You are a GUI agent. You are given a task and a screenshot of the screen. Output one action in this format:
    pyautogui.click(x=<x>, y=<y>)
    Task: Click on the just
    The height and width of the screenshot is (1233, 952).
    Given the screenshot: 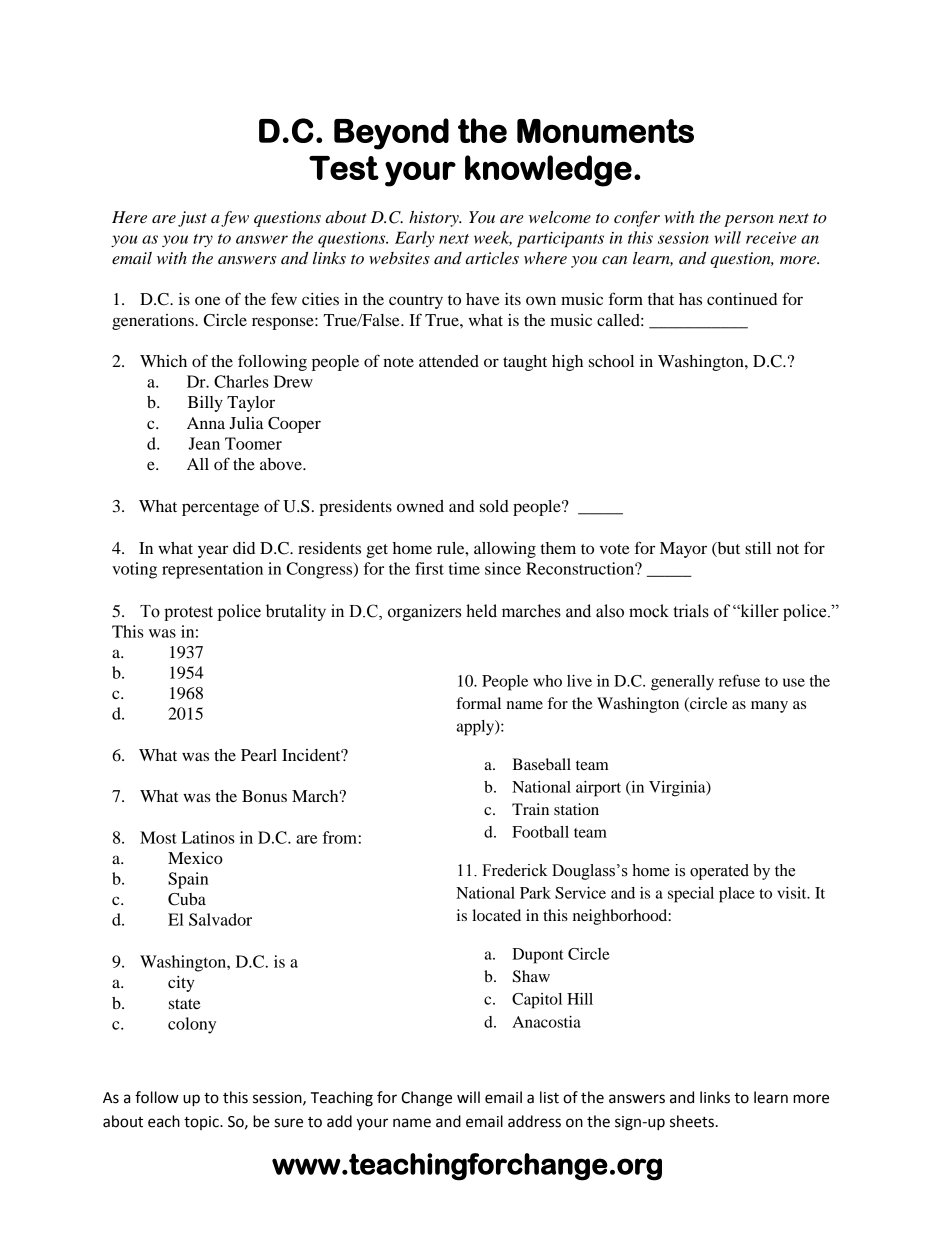 What is the action you would take?
    pyautogui.click(x=192, y=219)
